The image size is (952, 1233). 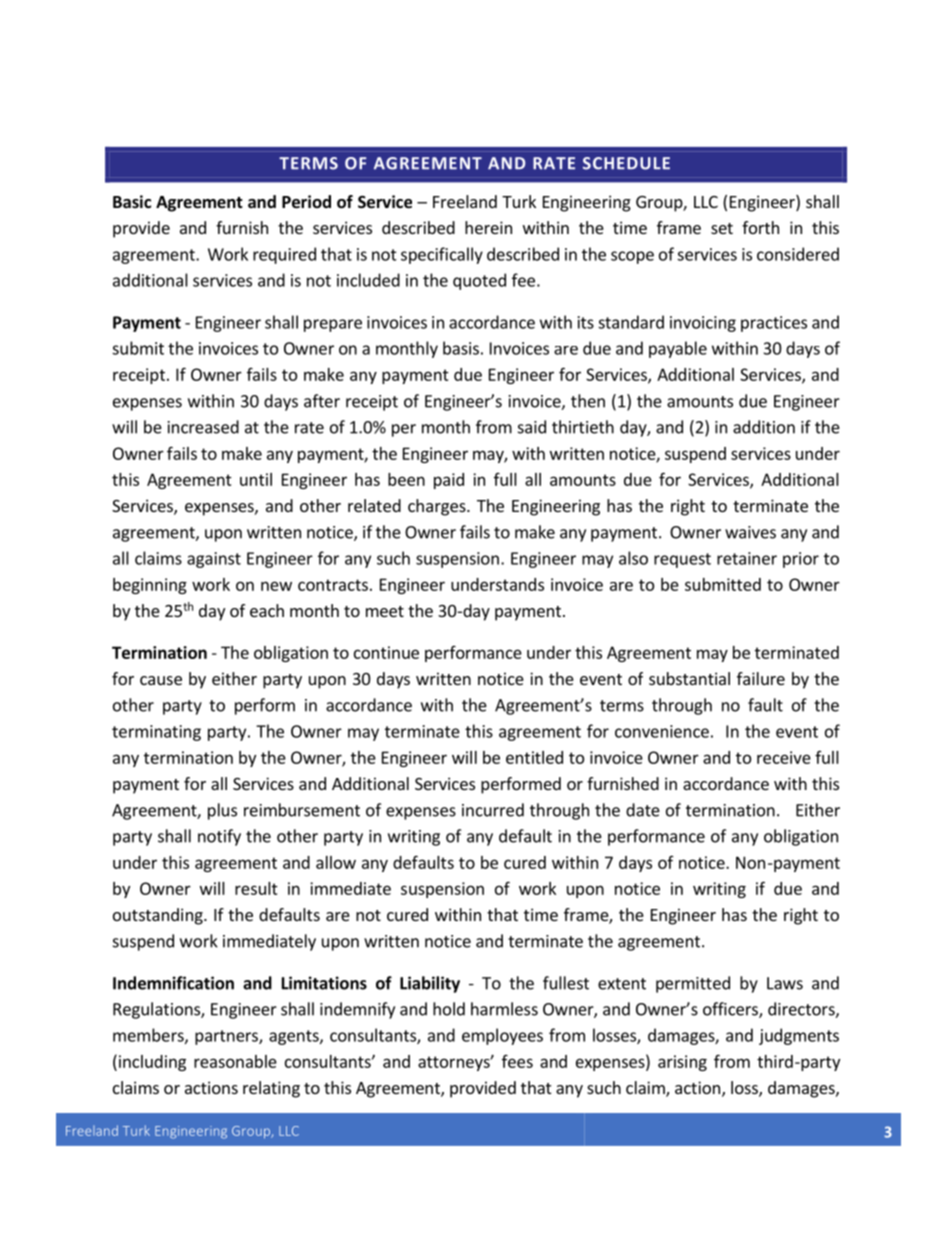 I want to click on incurred, so click(x=493, y=810).
